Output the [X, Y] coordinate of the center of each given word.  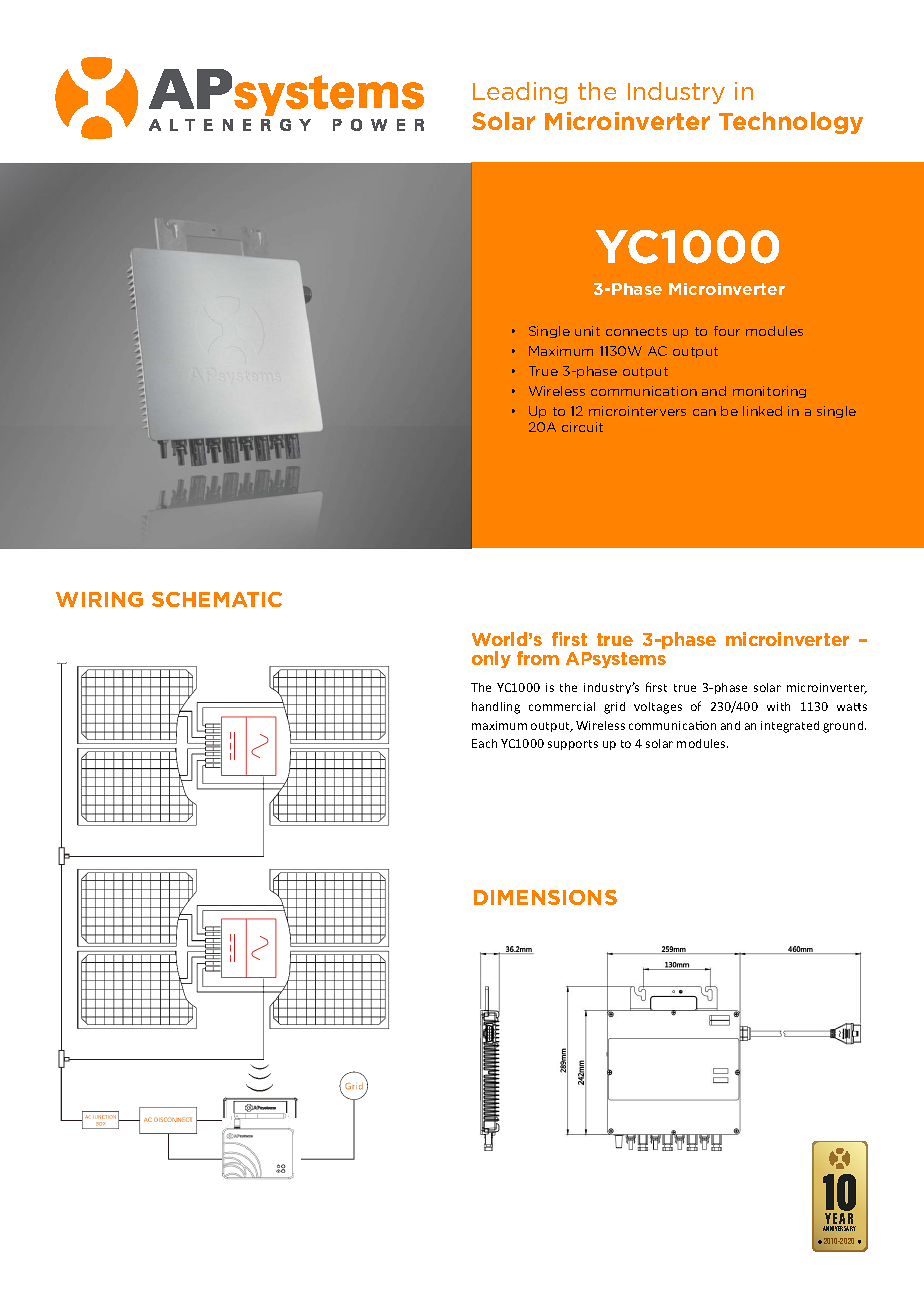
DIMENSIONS [545, 897]
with [778, 706]
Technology [791, 123]
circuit [582, 427]
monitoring [769, 392]
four [727, 331]
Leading [520, 93]
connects [636, 331]
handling [496, 708]
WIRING [99, 599]
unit [587, 331]
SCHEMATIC [217, 599]
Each [484, 743]
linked [762, 411]
